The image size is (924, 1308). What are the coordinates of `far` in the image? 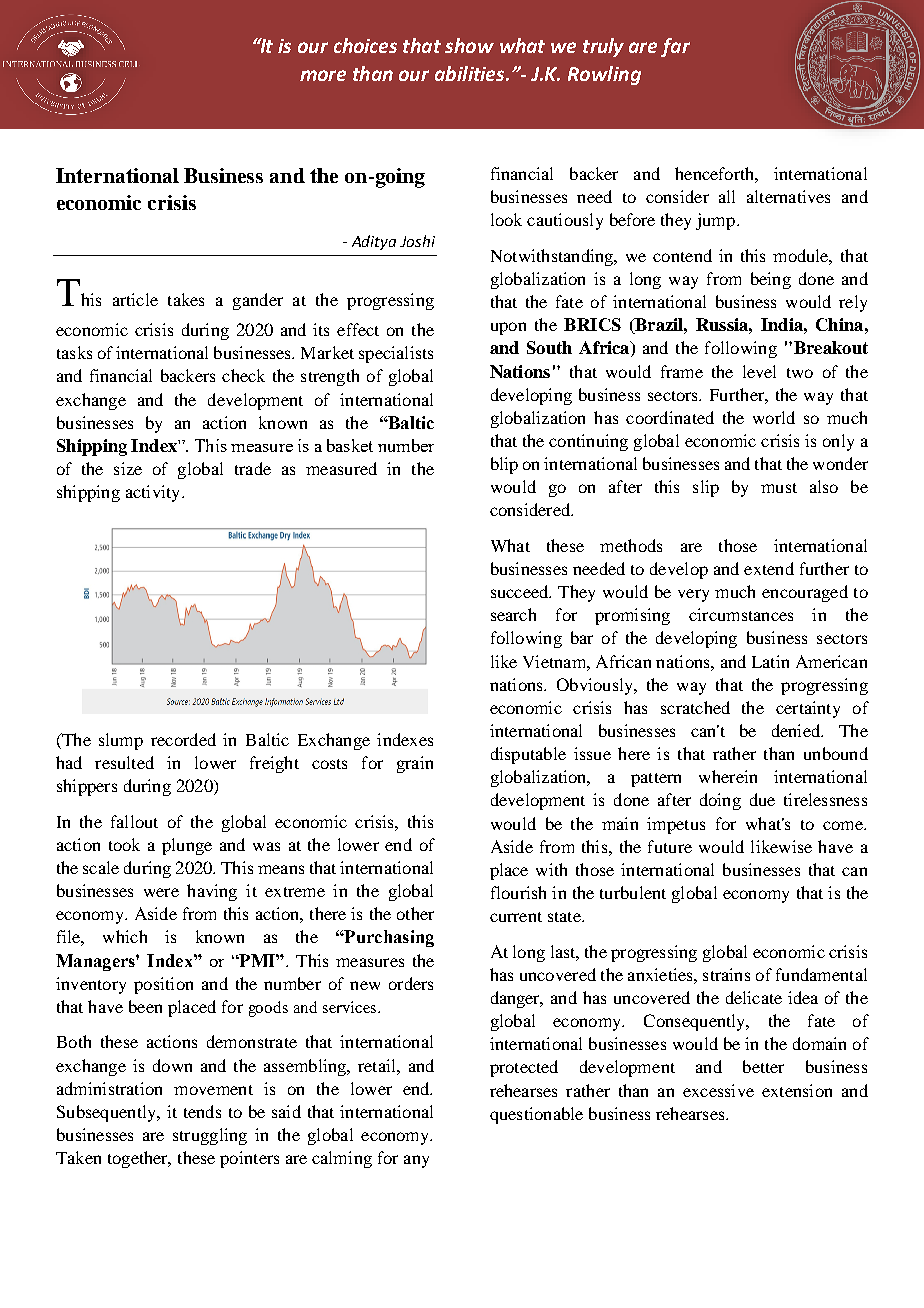 It's located at (675, 47).
